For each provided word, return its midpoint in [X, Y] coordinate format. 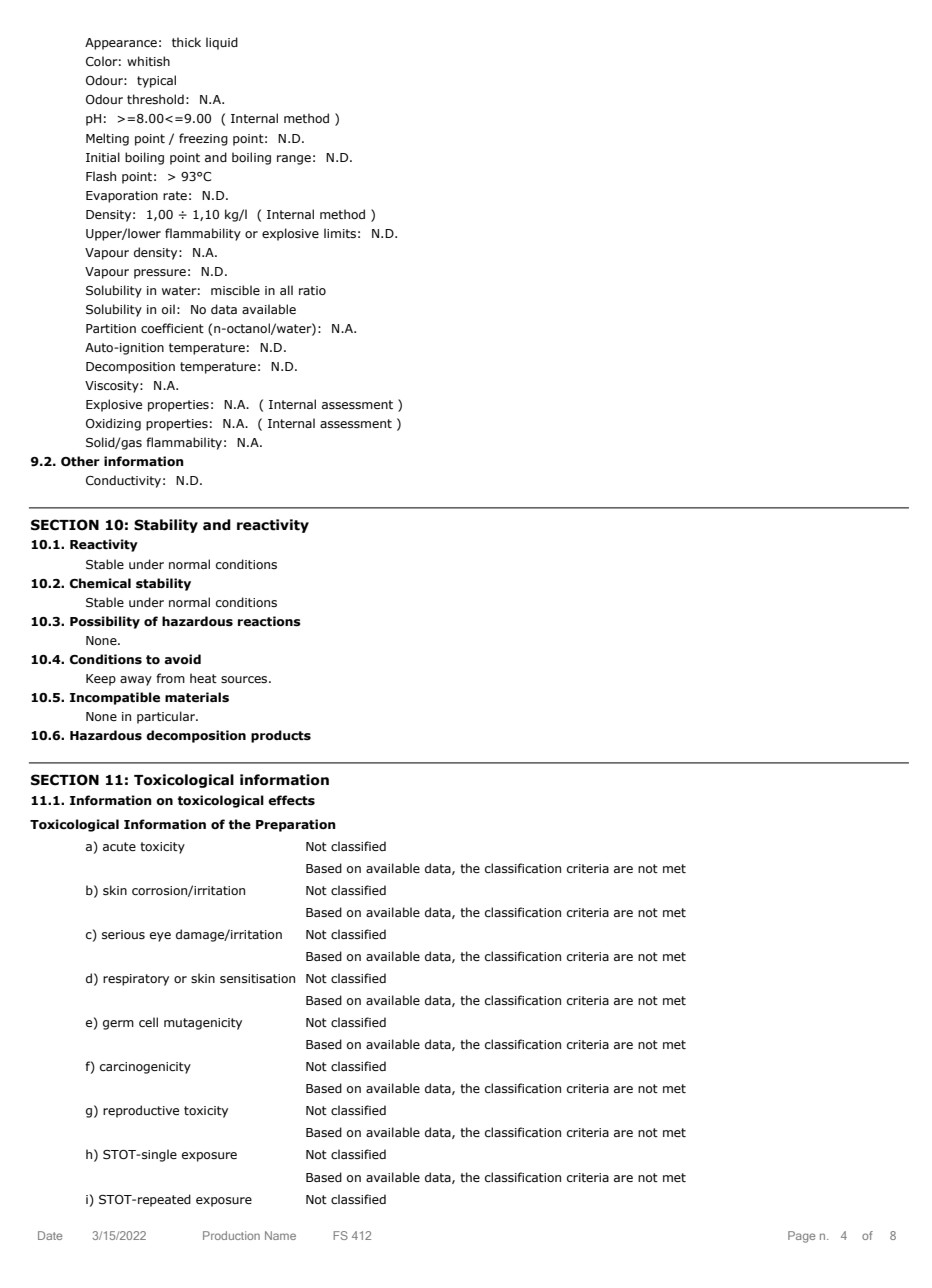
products [281, 736]
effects [291, 800]
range [294, 160]
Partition [111, 328]
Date [50, 1235]
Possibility [105, 622]
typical [156, 81]
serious [123, 934]
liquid [222, 43]
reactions [269, 621]
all [286, 290]
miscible [235, 290]
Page [802, 1237]
